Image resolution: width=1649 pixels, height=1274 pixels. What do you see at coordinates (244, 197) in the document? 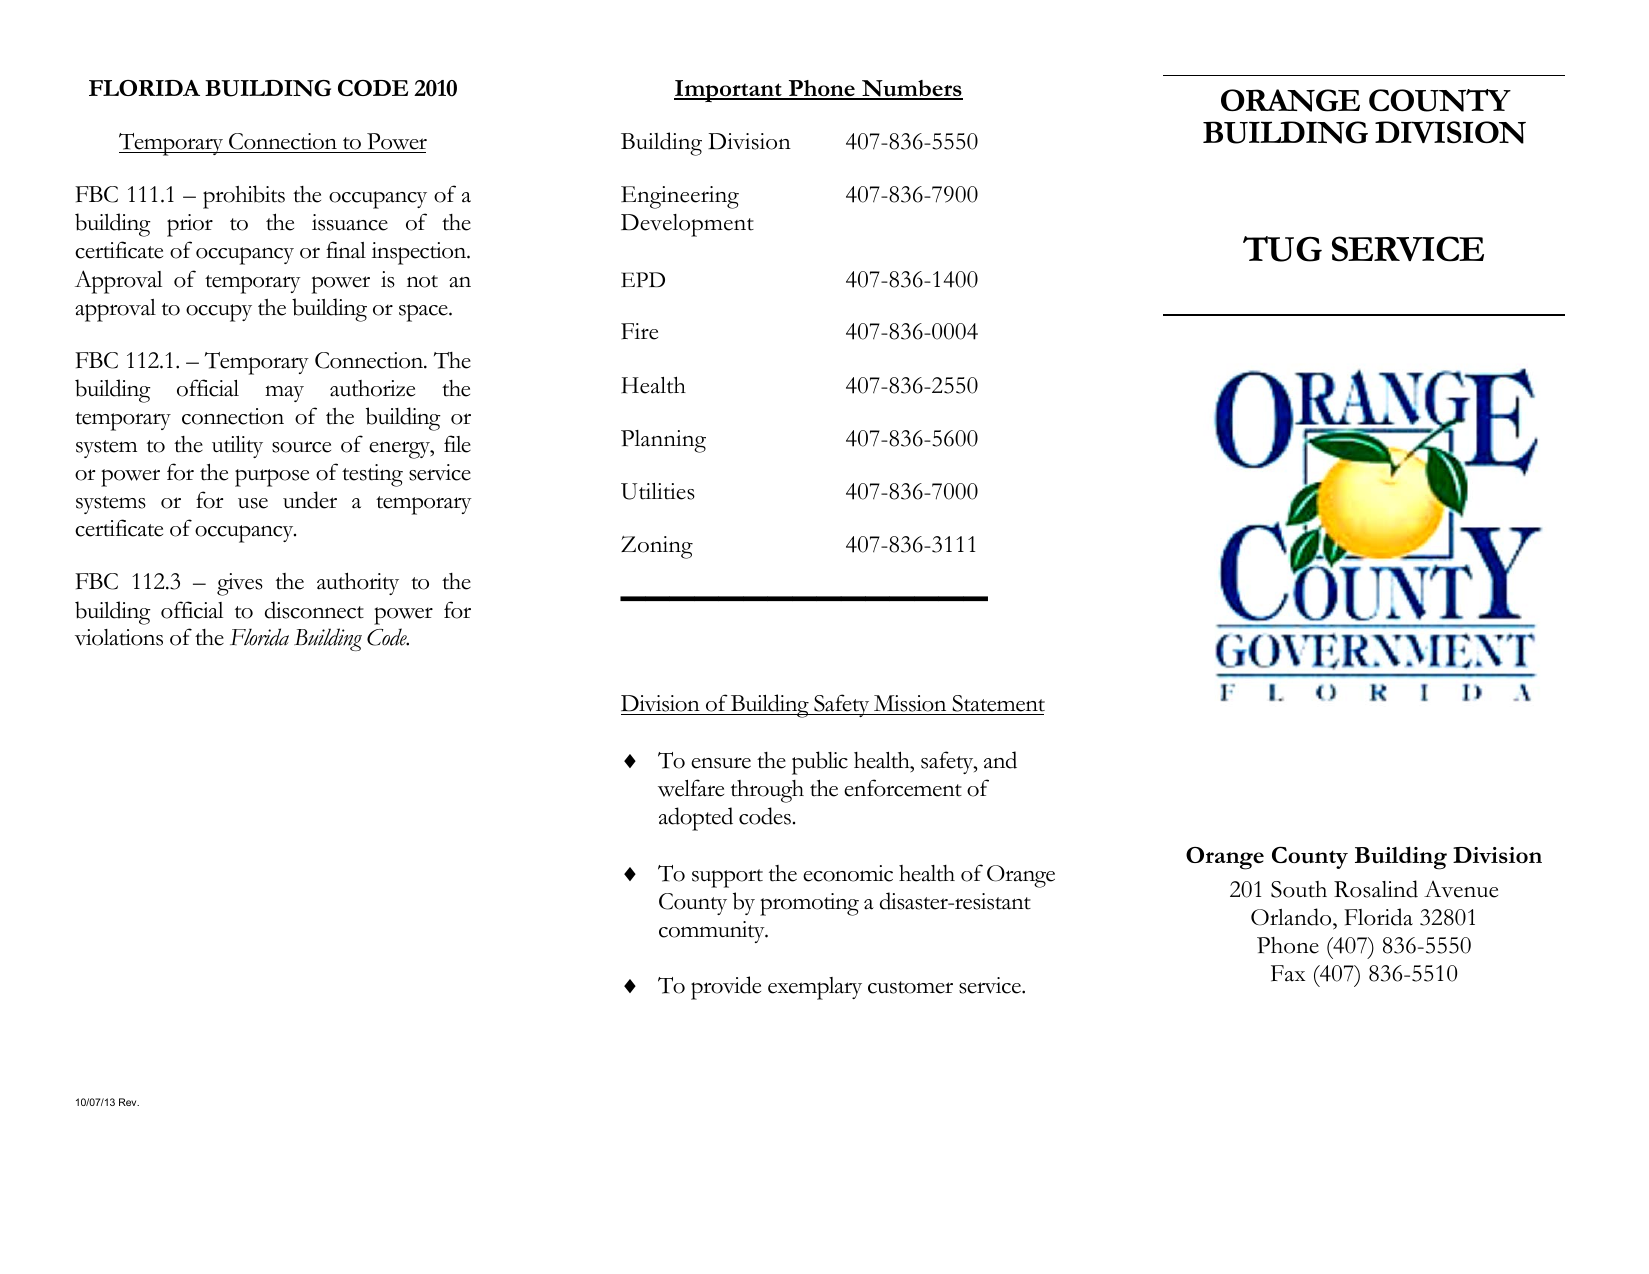
I see `prohibits` at bounding box center [244, 197].
